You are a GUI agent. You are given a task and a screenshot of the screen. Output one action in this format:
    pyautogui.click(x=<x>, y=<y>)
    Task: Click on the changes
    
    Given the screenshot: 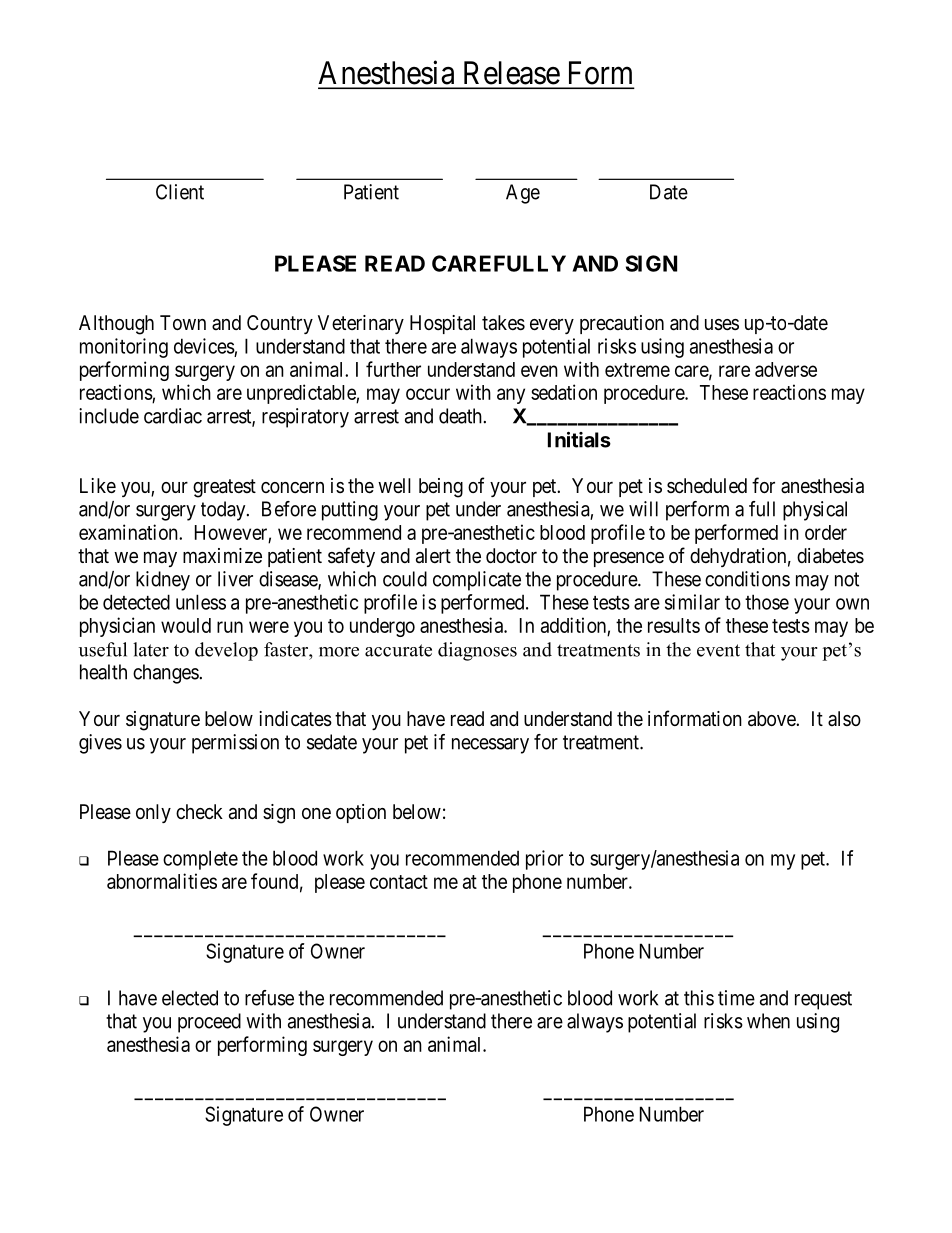 What is the action you would take?
    pyautogui.click(x=166, y=674)
